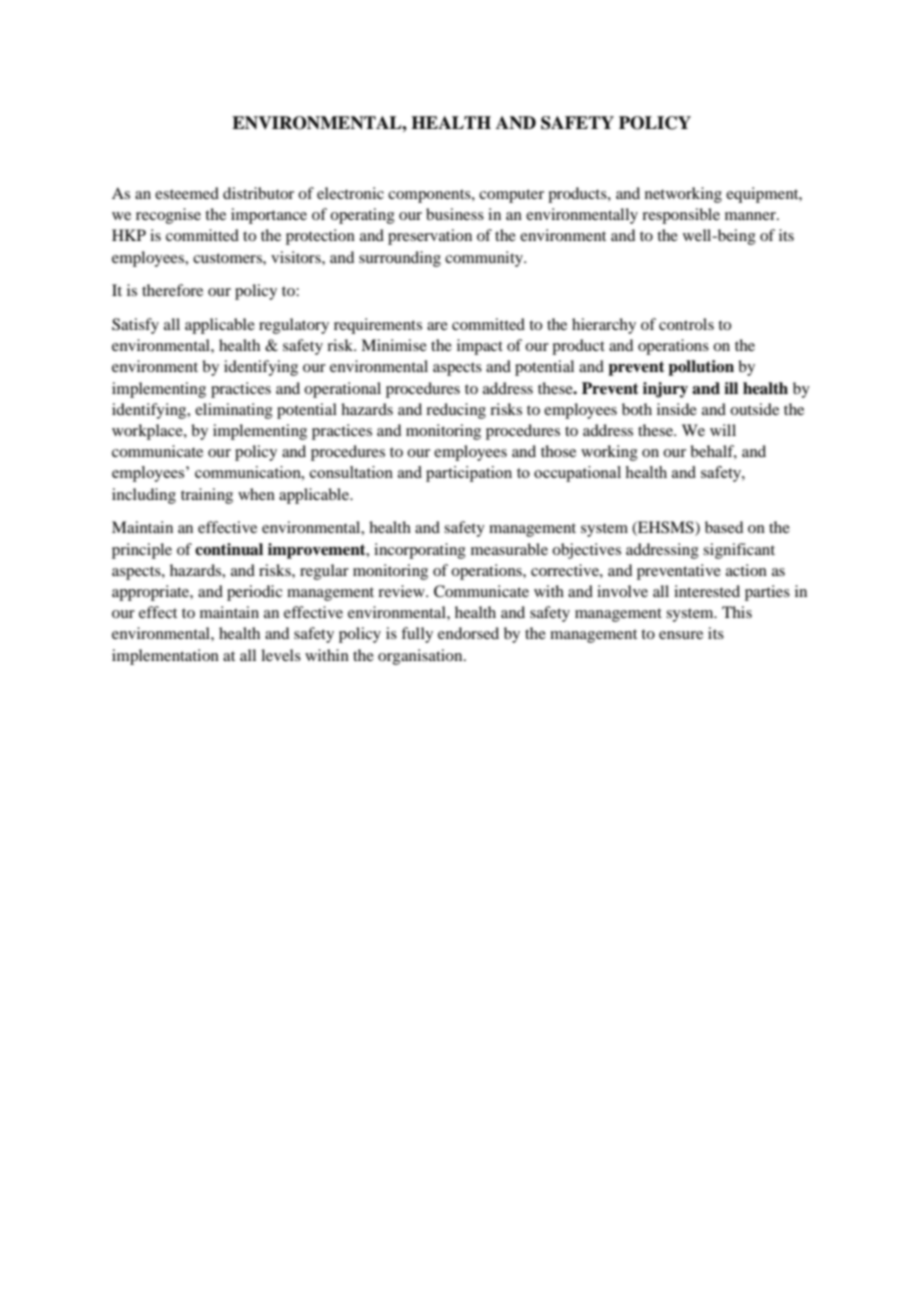 This image has width=924, height=1308. Describe the element at coordinates (723, 430) in the image. I see `will` at that location.
